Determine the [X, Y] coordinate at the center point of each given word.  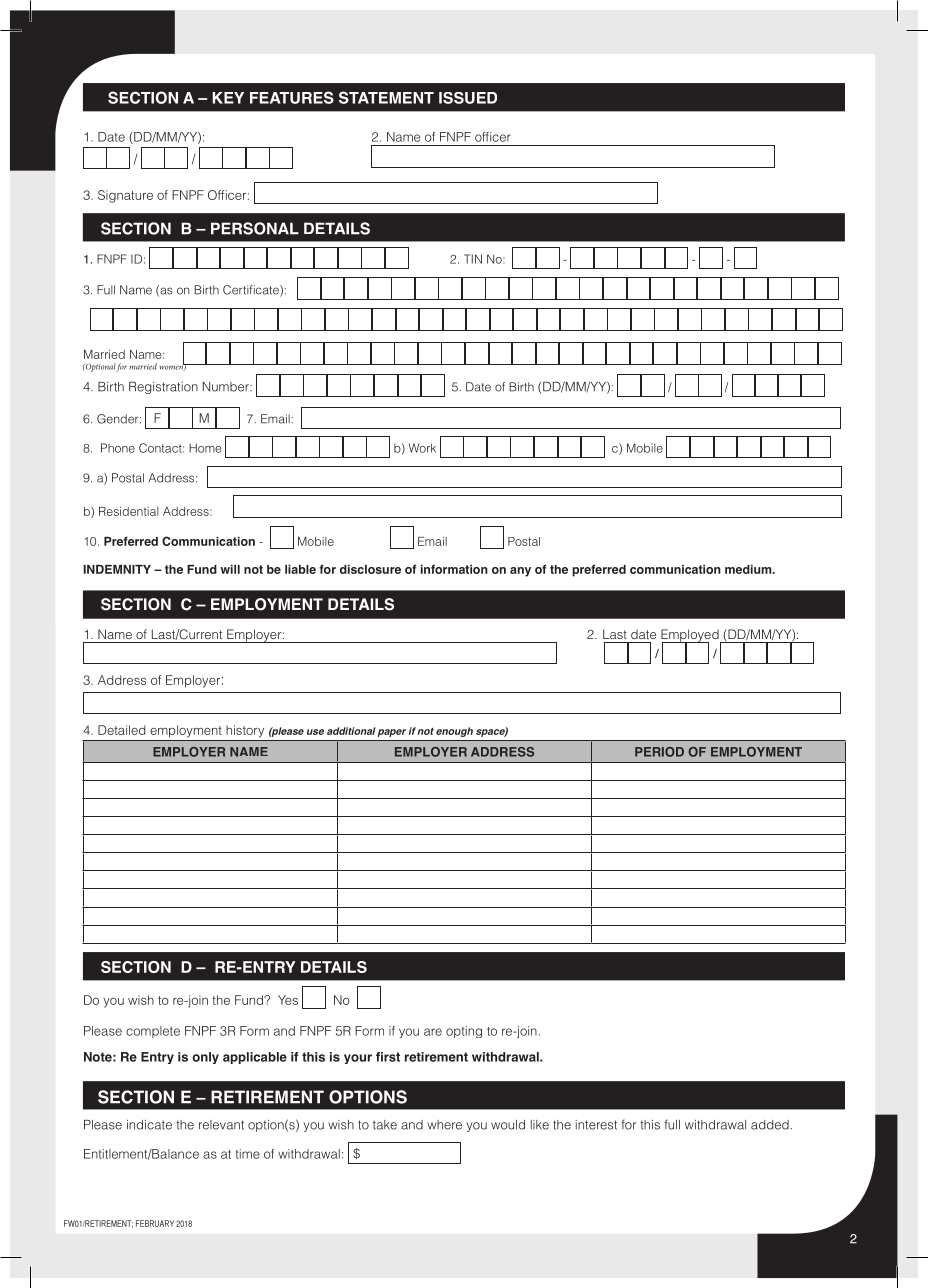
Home [205, 448]
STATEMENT [386, 97]
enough [454, 732]
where [444, 1125]
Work [422, 448]
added [770, 1125]
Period [659, 752]
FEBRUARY [155, 1223]
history [245, 731]
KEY [228, 98]
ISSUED [468, 98]
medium [749, 569]
